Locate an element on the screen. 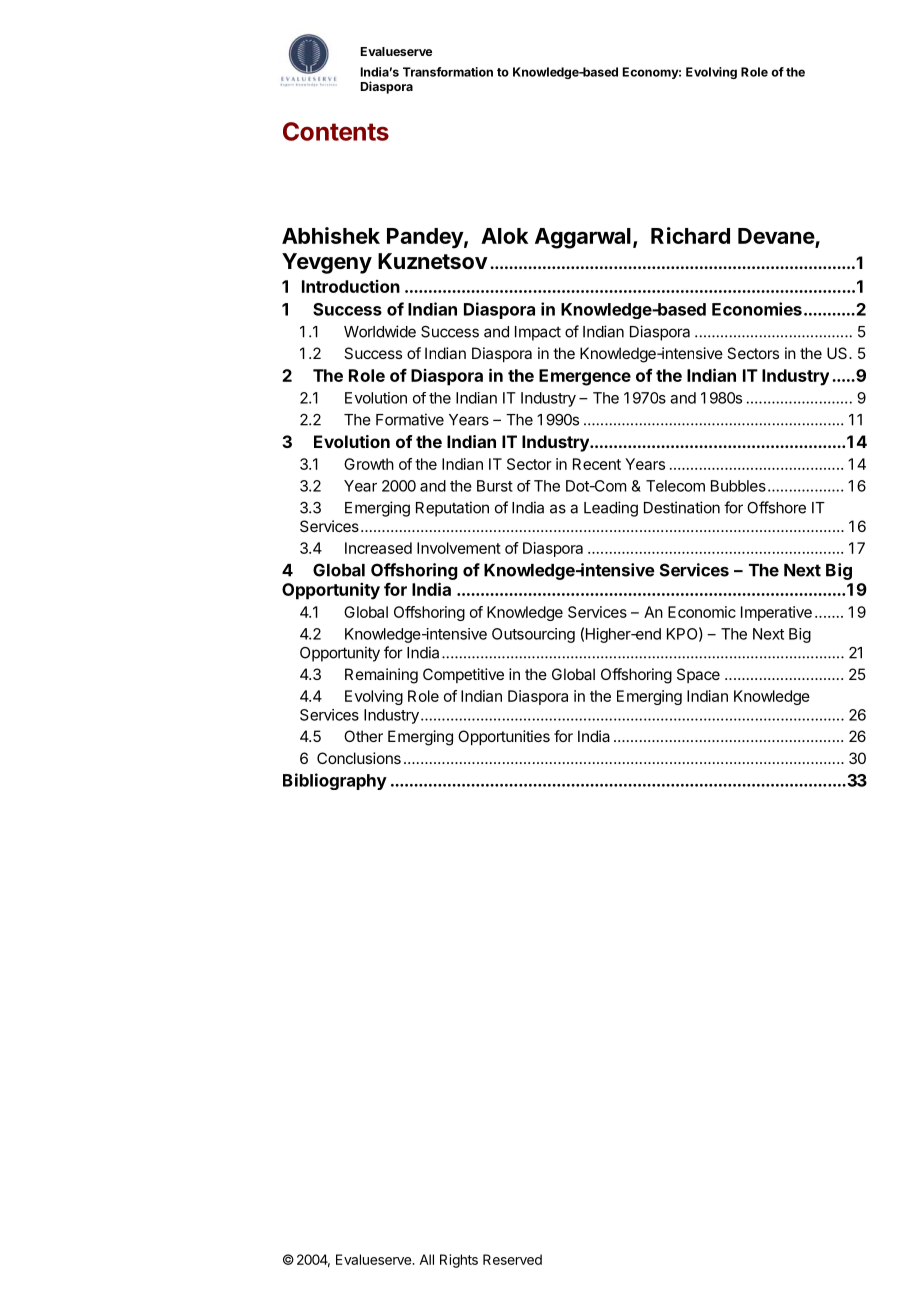 This screenshot has height=1308, width=924. Outsourcing is located at coordinates (533, 635).
